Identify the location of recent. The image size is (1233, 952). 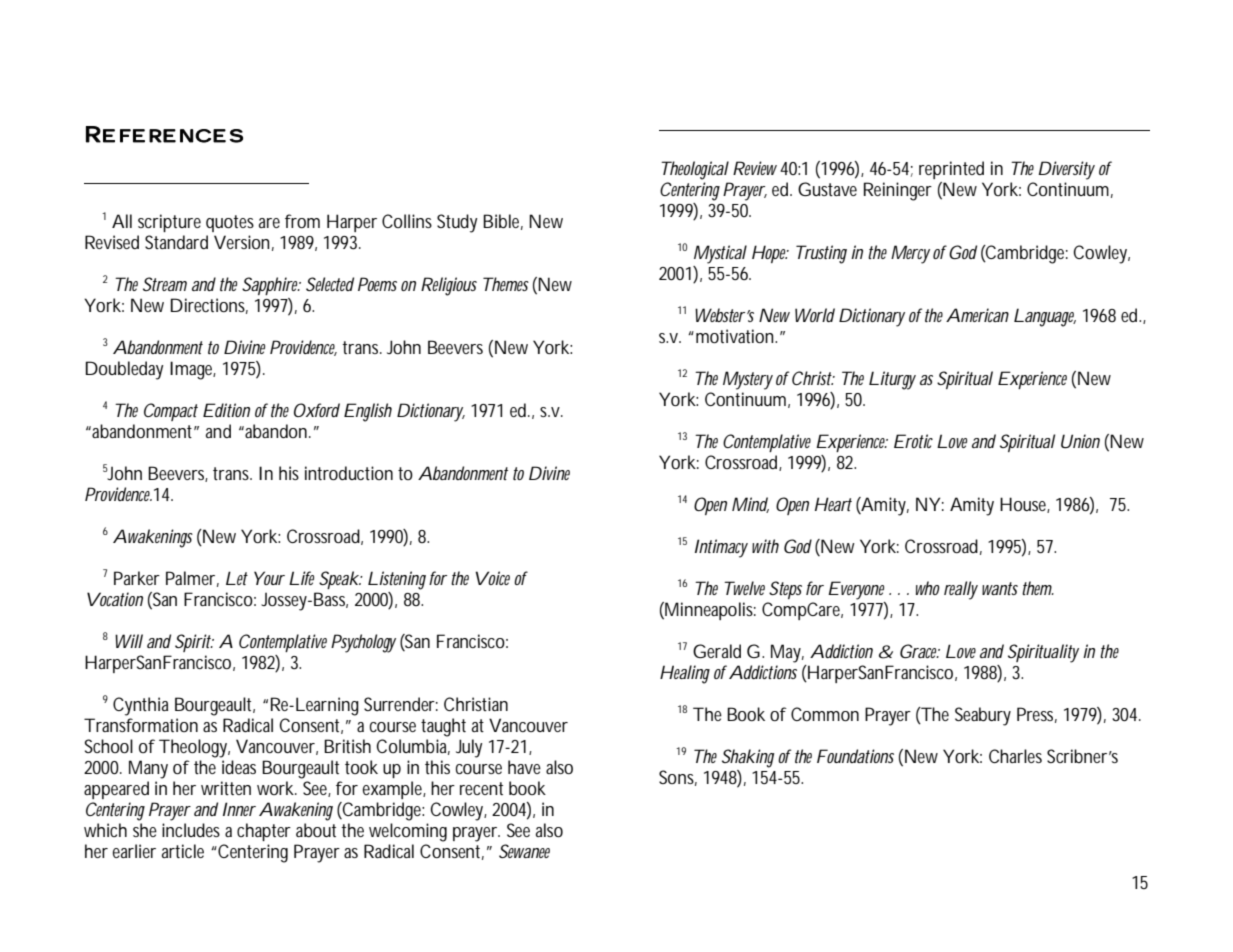
(481, 788).
